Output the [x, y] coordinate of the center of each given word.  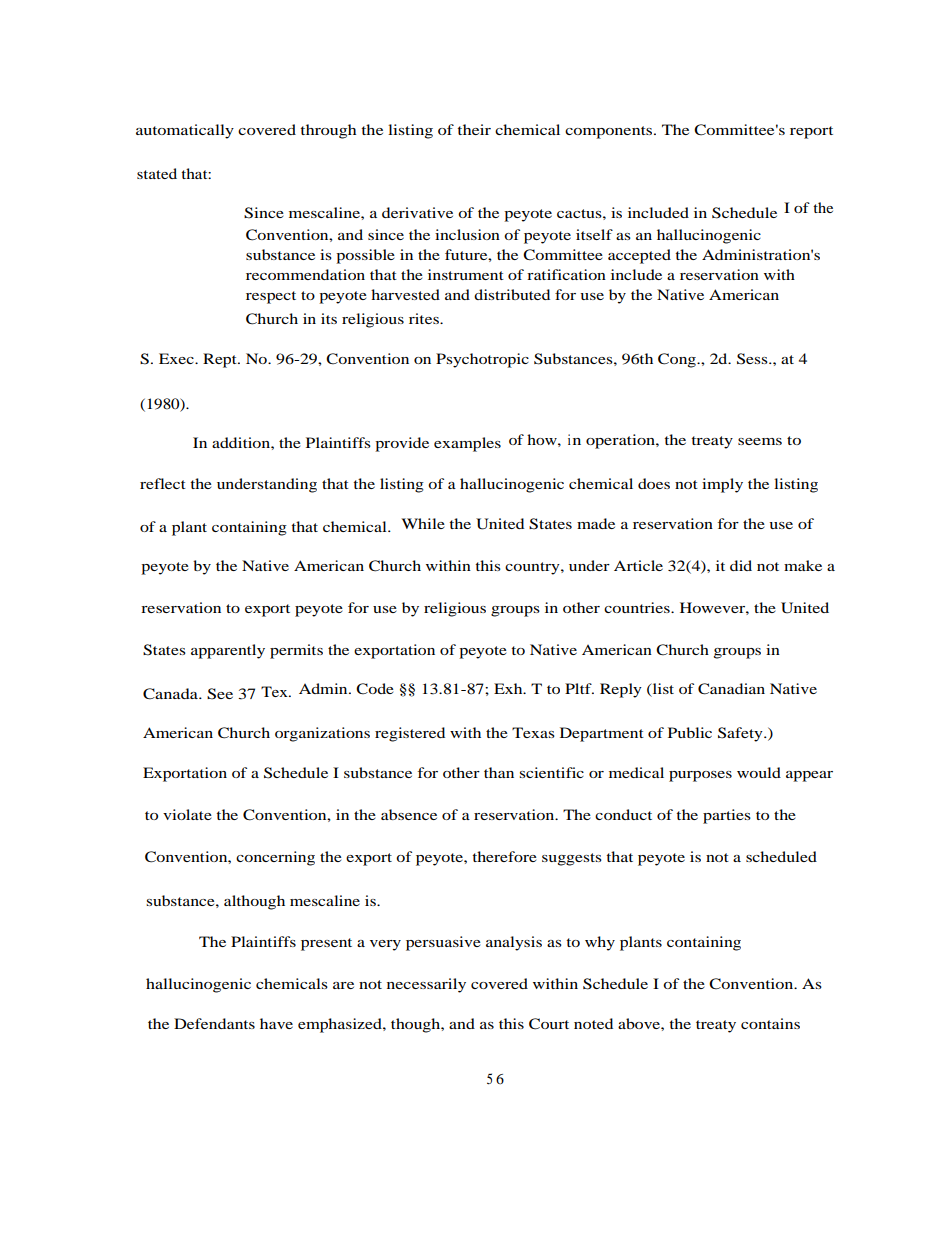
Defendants [214, 1023]
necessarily [426, 985]
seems [760, 441]
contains [770, 1023]
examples [467, 444]
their [474, 129]
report [811, 132]
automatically [185, 131]
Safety [741, 734]
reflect [163, 483]
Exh [509, 688]
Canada [171, 694]
